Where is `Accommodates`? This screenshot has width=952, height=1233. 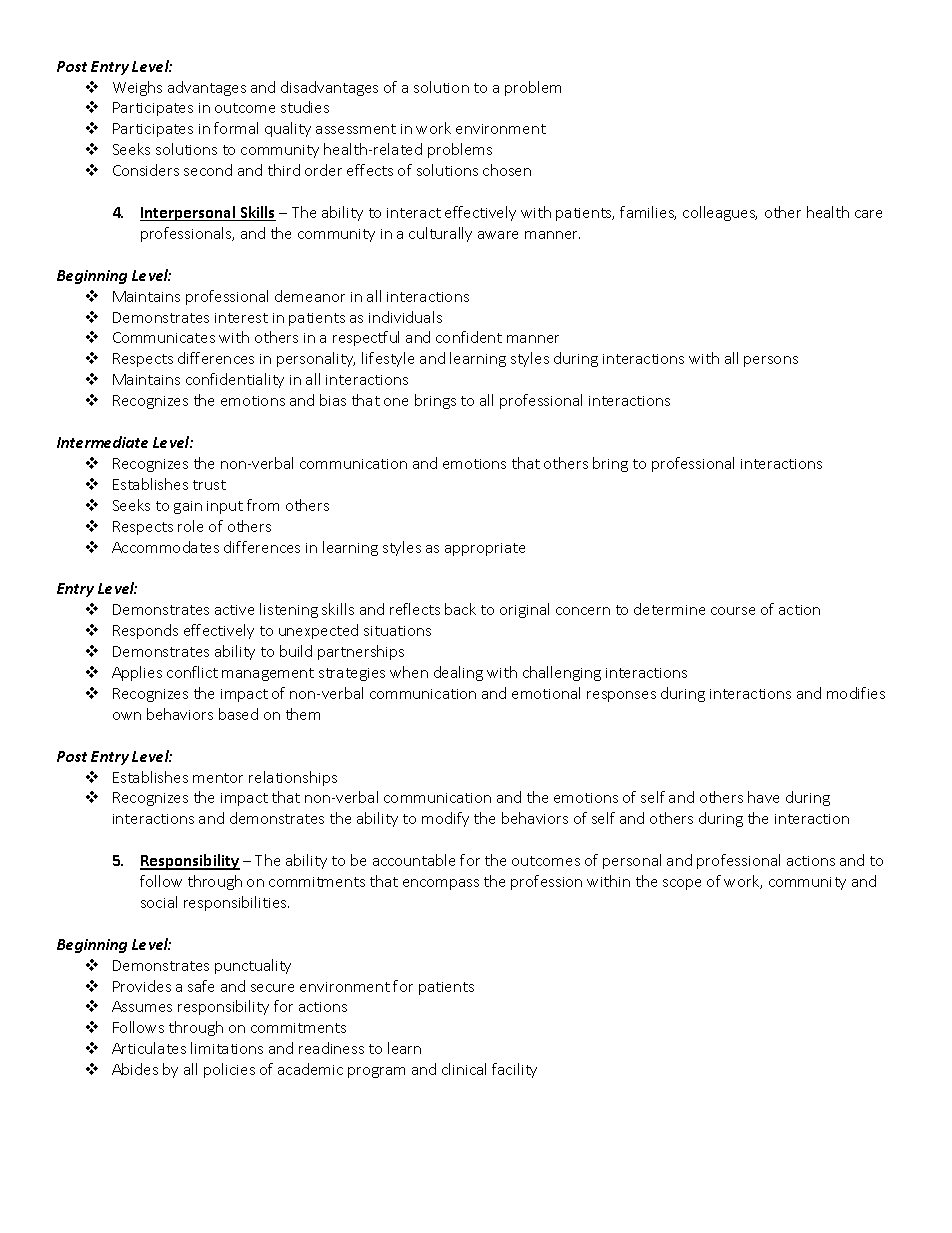 Accommodates is located at coordinates (165, 547).
